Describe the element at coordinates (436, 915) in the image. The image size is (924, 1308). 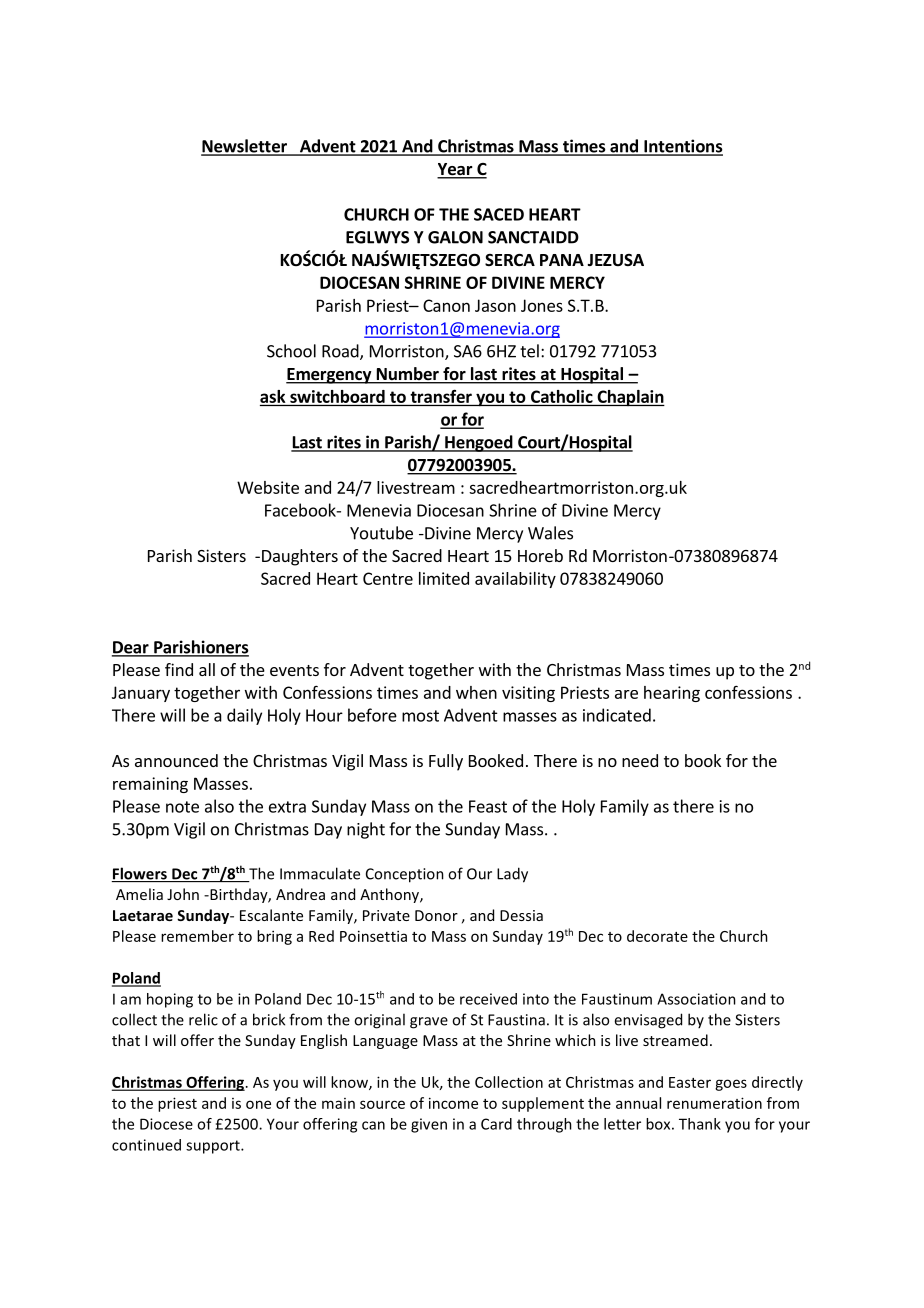
I see `Donor` at that location.
